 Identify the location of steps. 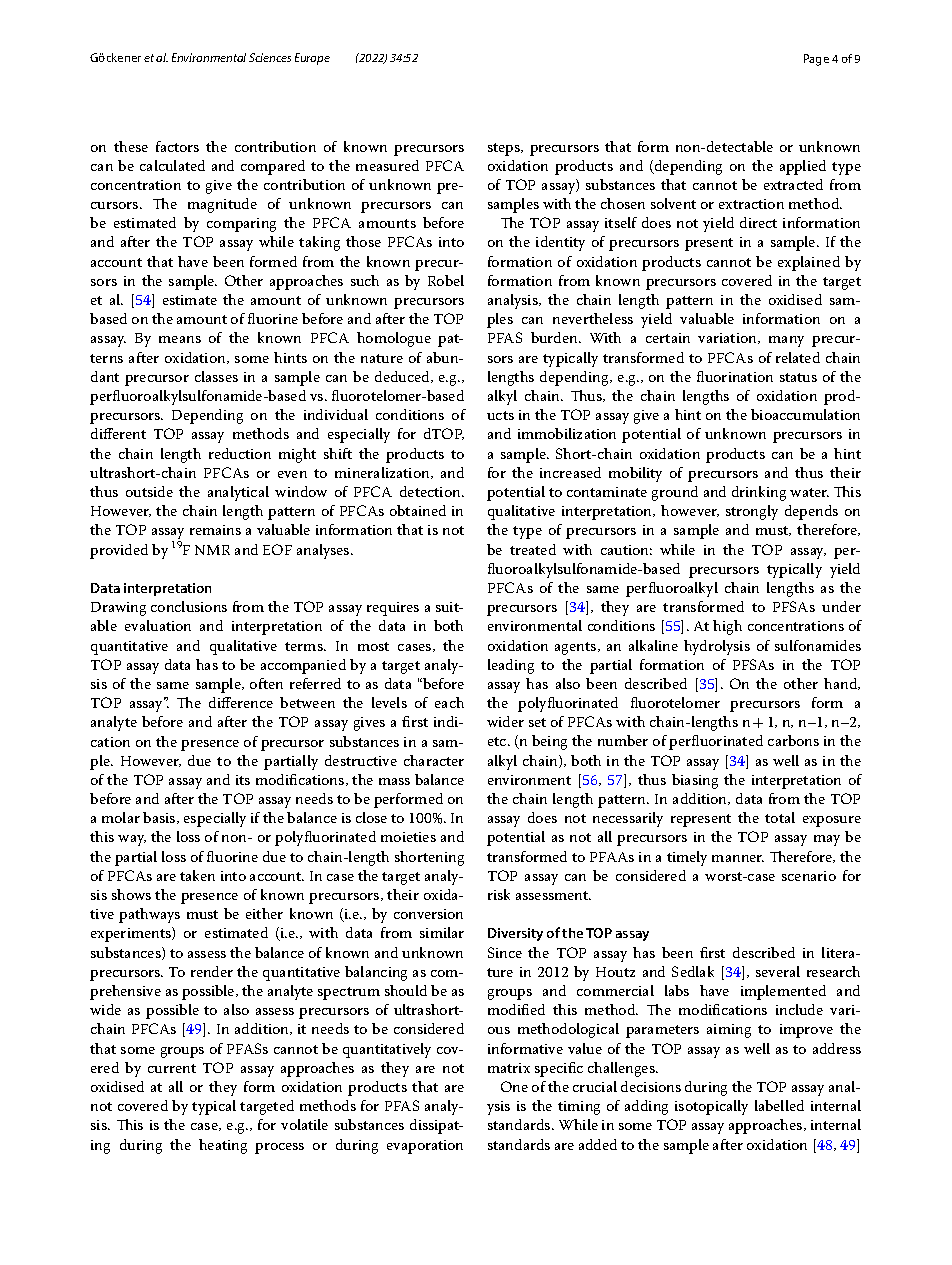
(505, 149).
